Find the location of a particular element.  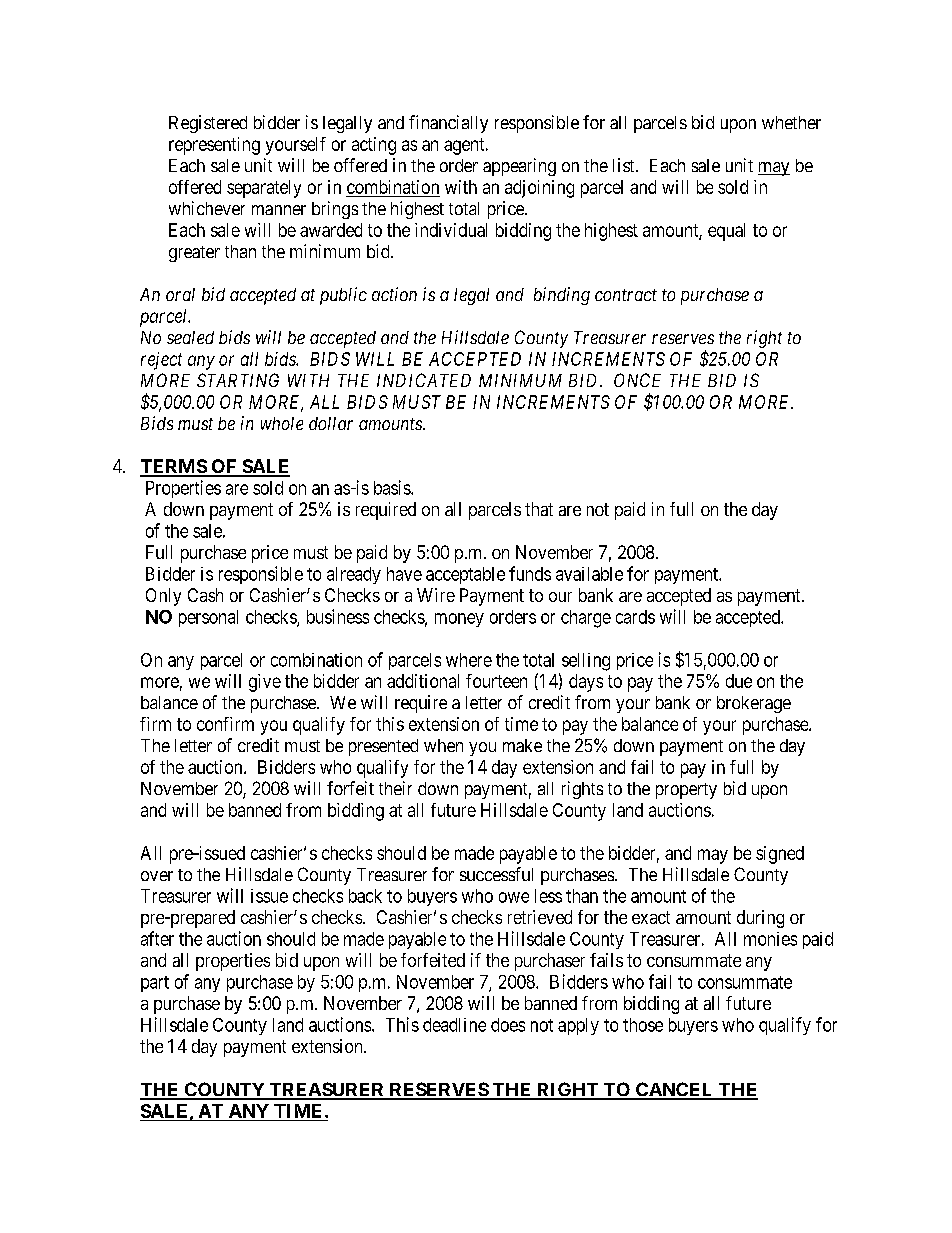

CANCEL is located at coordinates (675, 1090).
